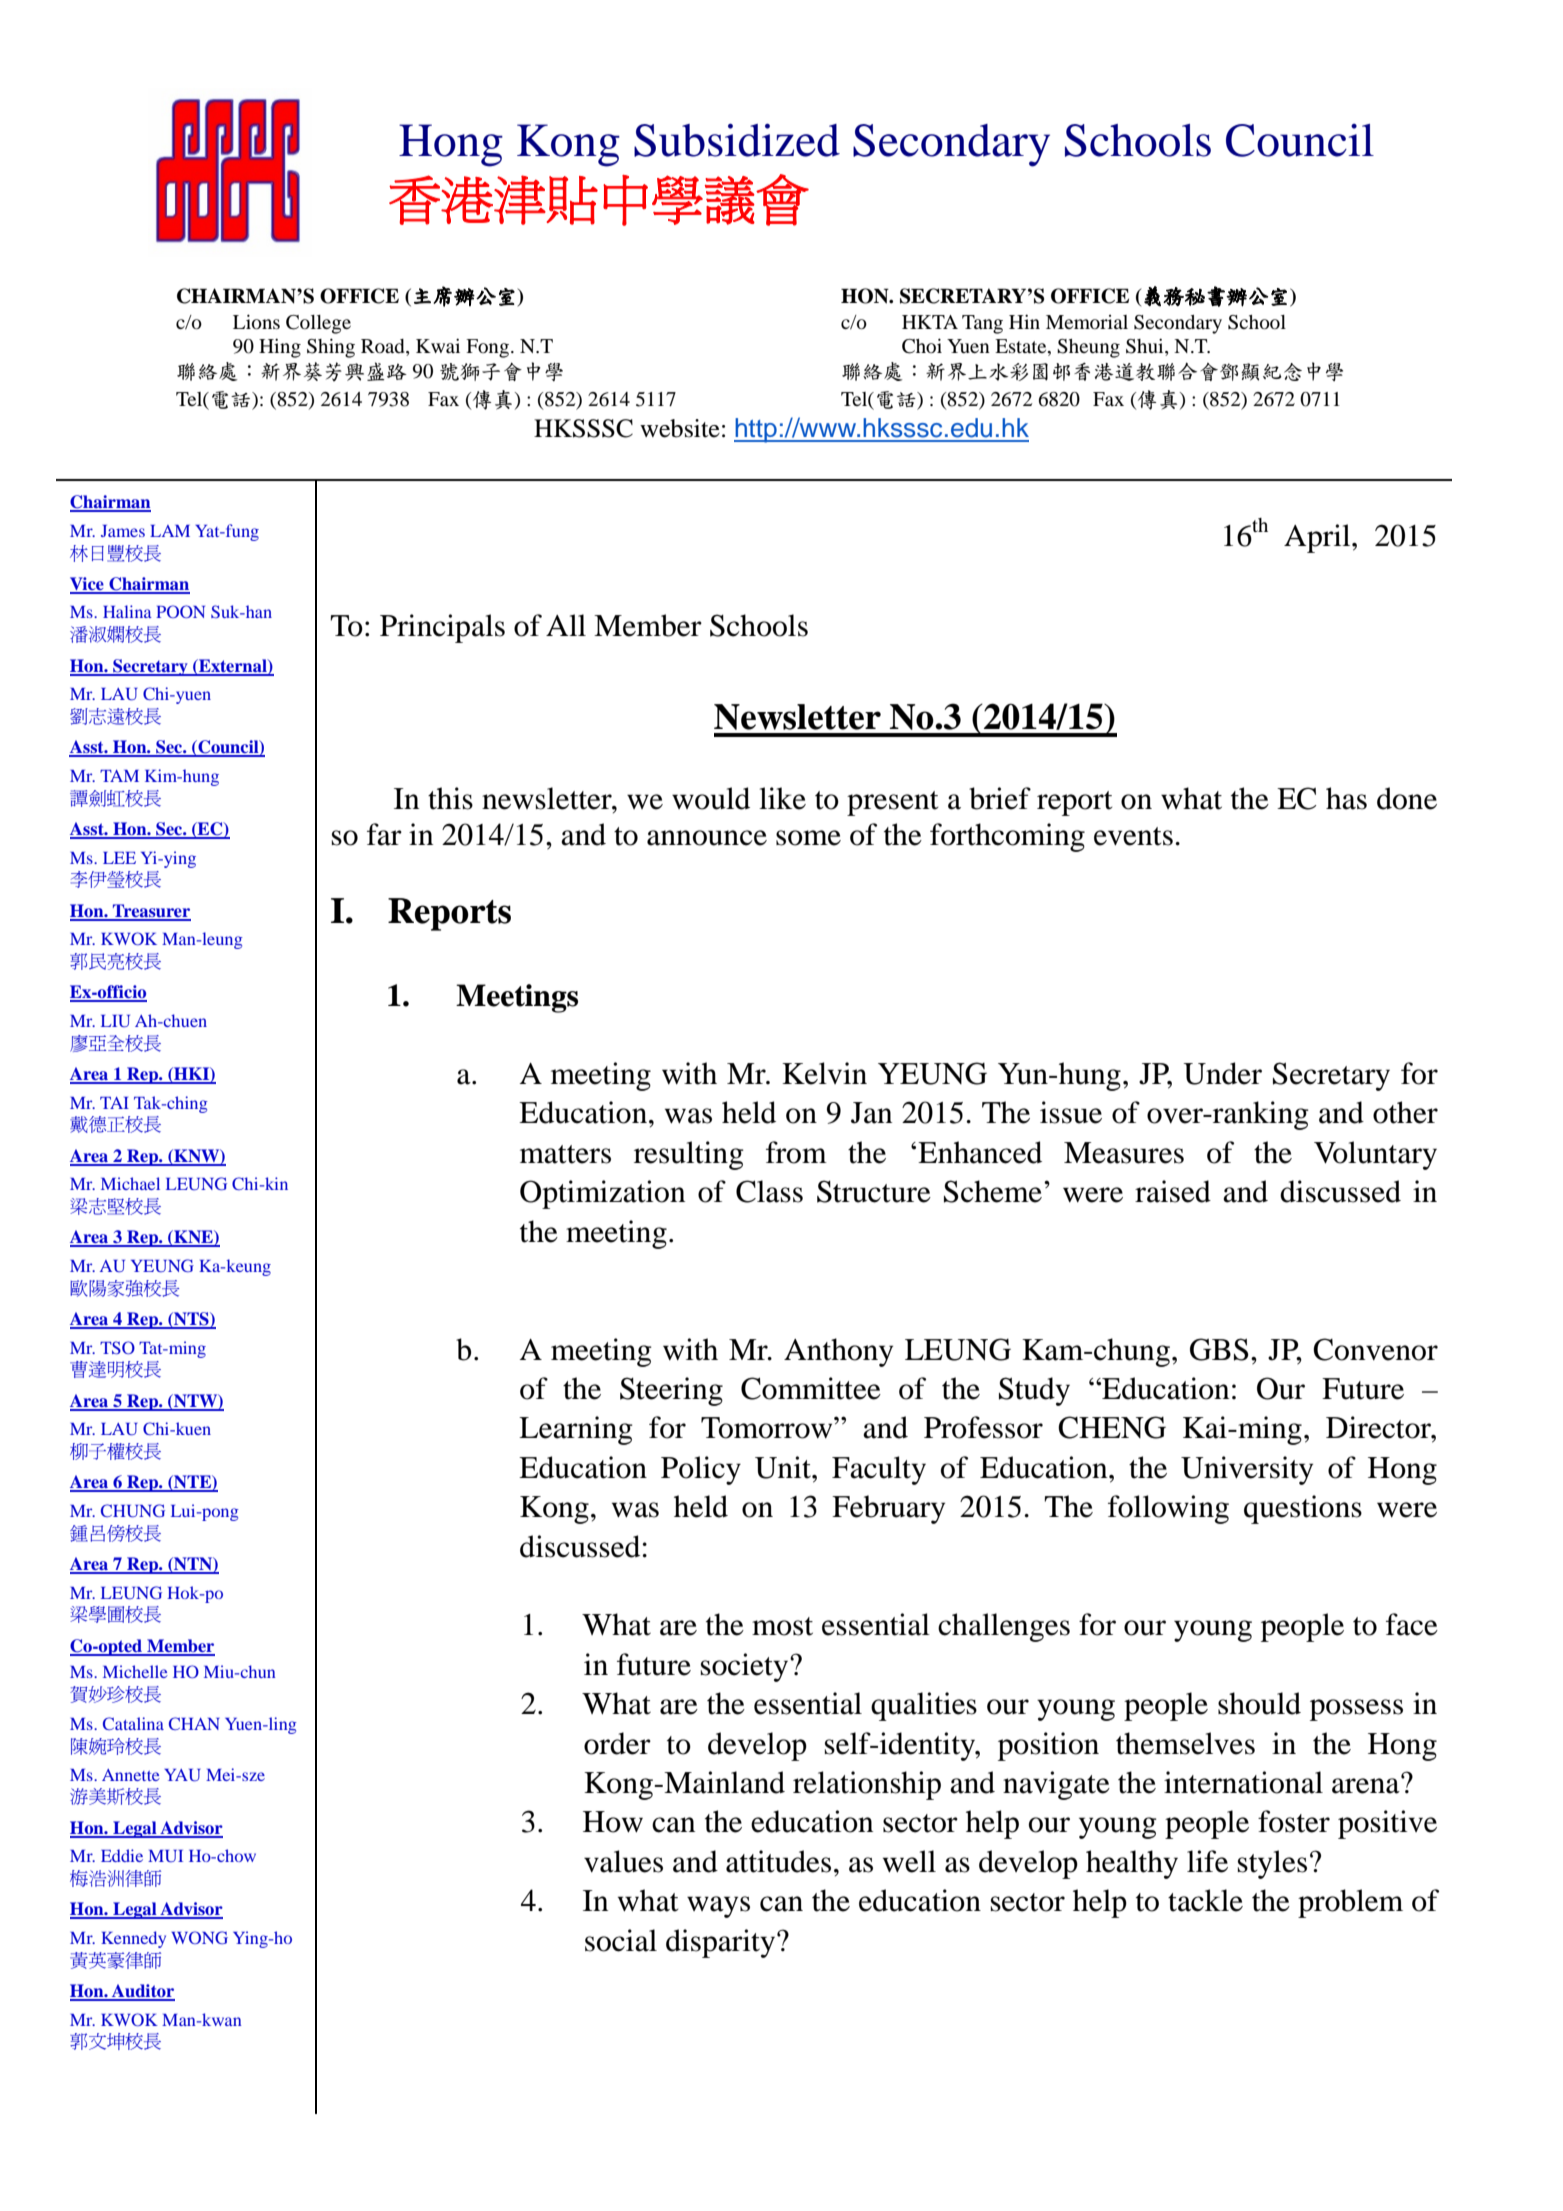 The image size is (1563, 2211). What do you see at coordinates (824, 1073) in the document?
I see `Kelvin` at bounding box center [824, 1073].
